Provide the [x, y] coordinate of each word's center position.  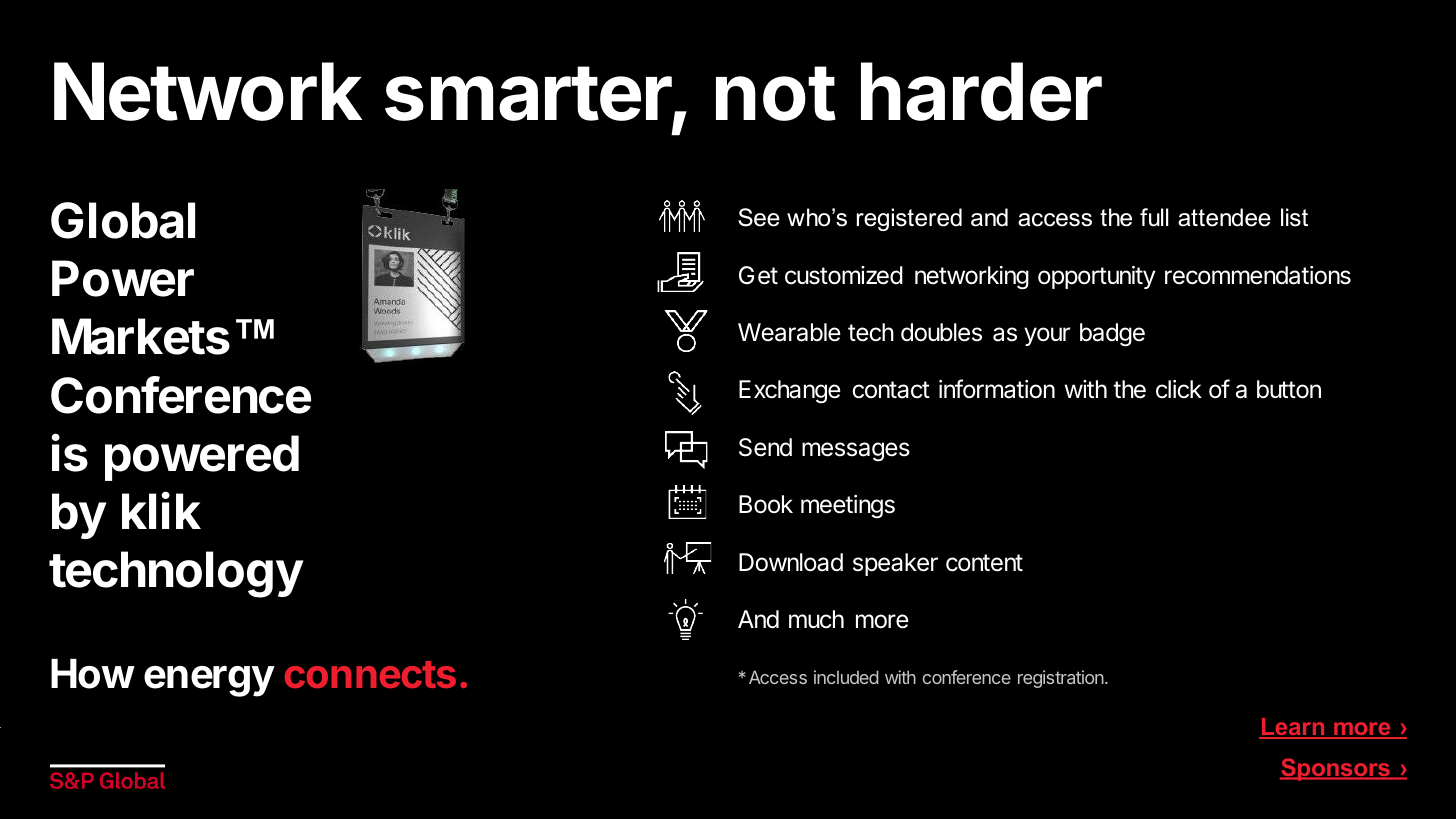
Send [765, 447]
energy [209, 681]
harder [981, 91]
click [1179, 389]
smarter [529, 95]
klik [161, 510]
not [776, 93]
